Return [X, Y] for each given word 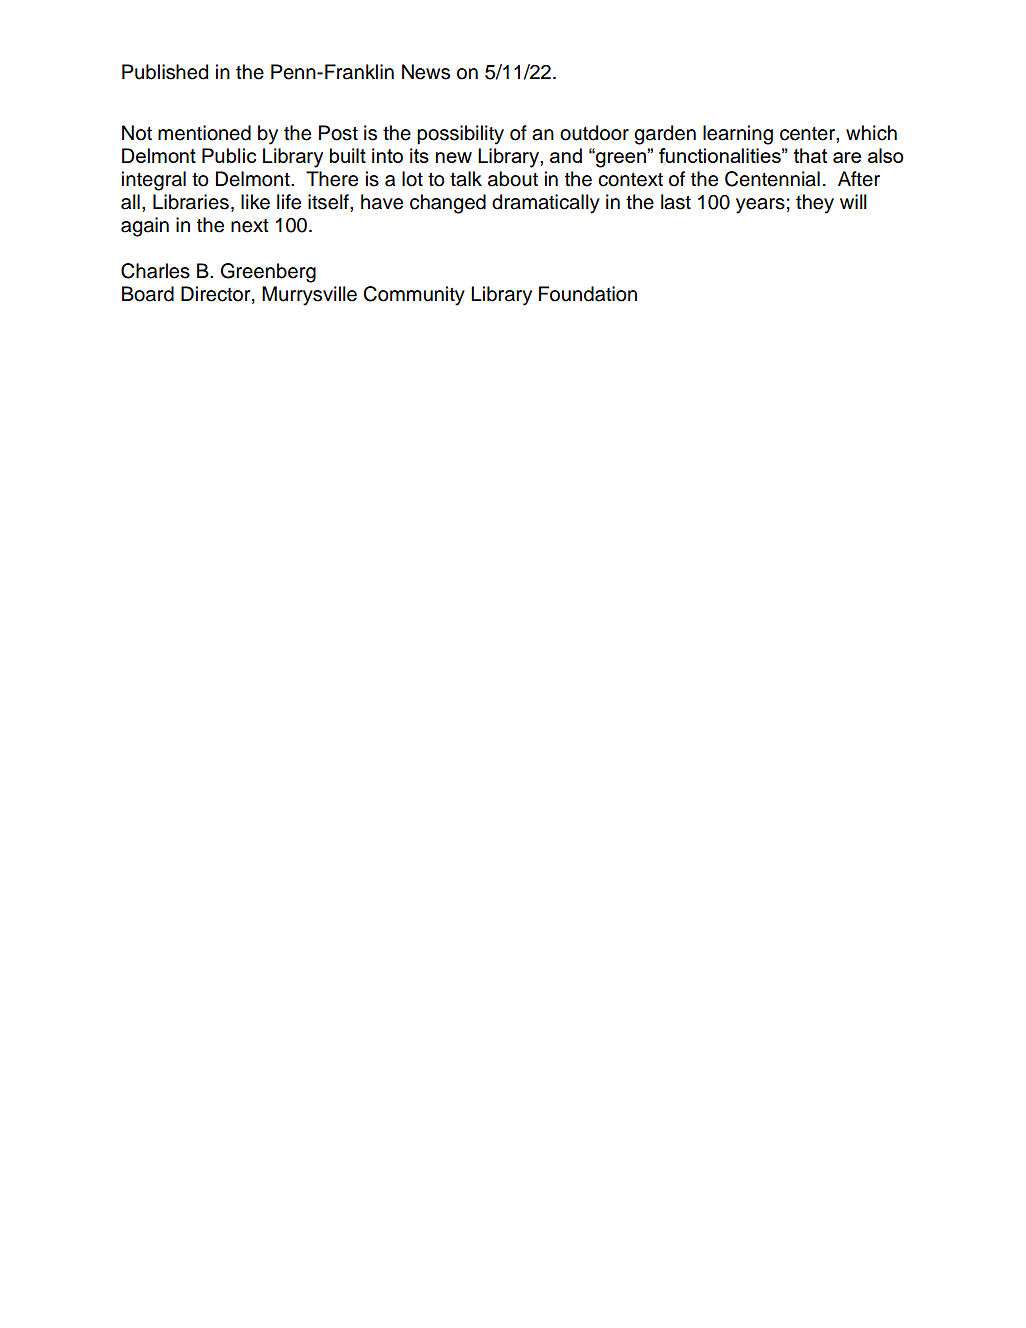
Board [148, 294]
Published [165, 72]
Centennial [772, 179]
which [871, 133]
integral [154, 181]
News [426, 72]
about [513, 179]
